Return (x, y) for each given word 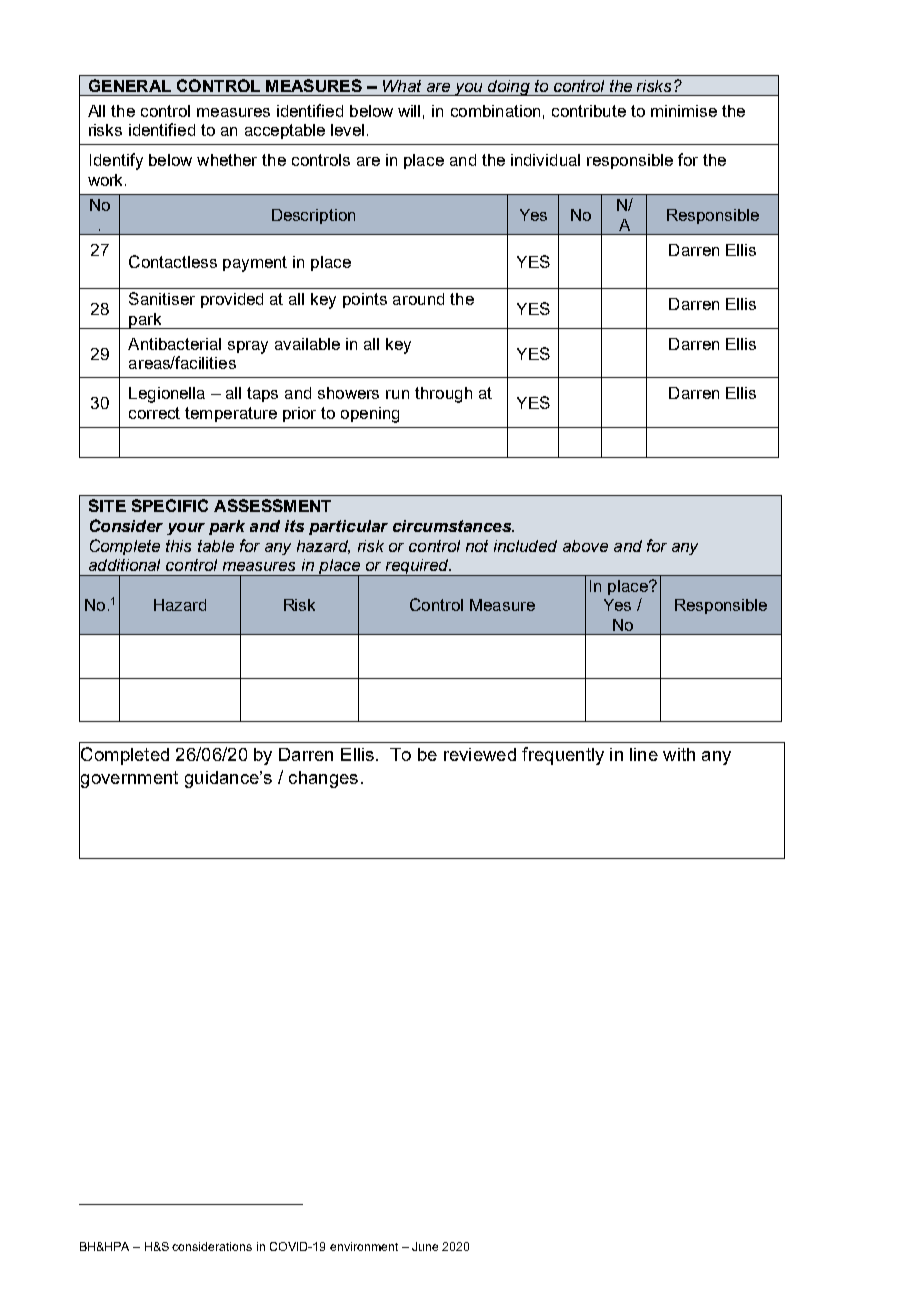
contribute (589, 111)
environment (364, 1246)
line (644, 754)
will (409, 111)
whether (227, 160)
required (417, 567)
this (178, 546)
